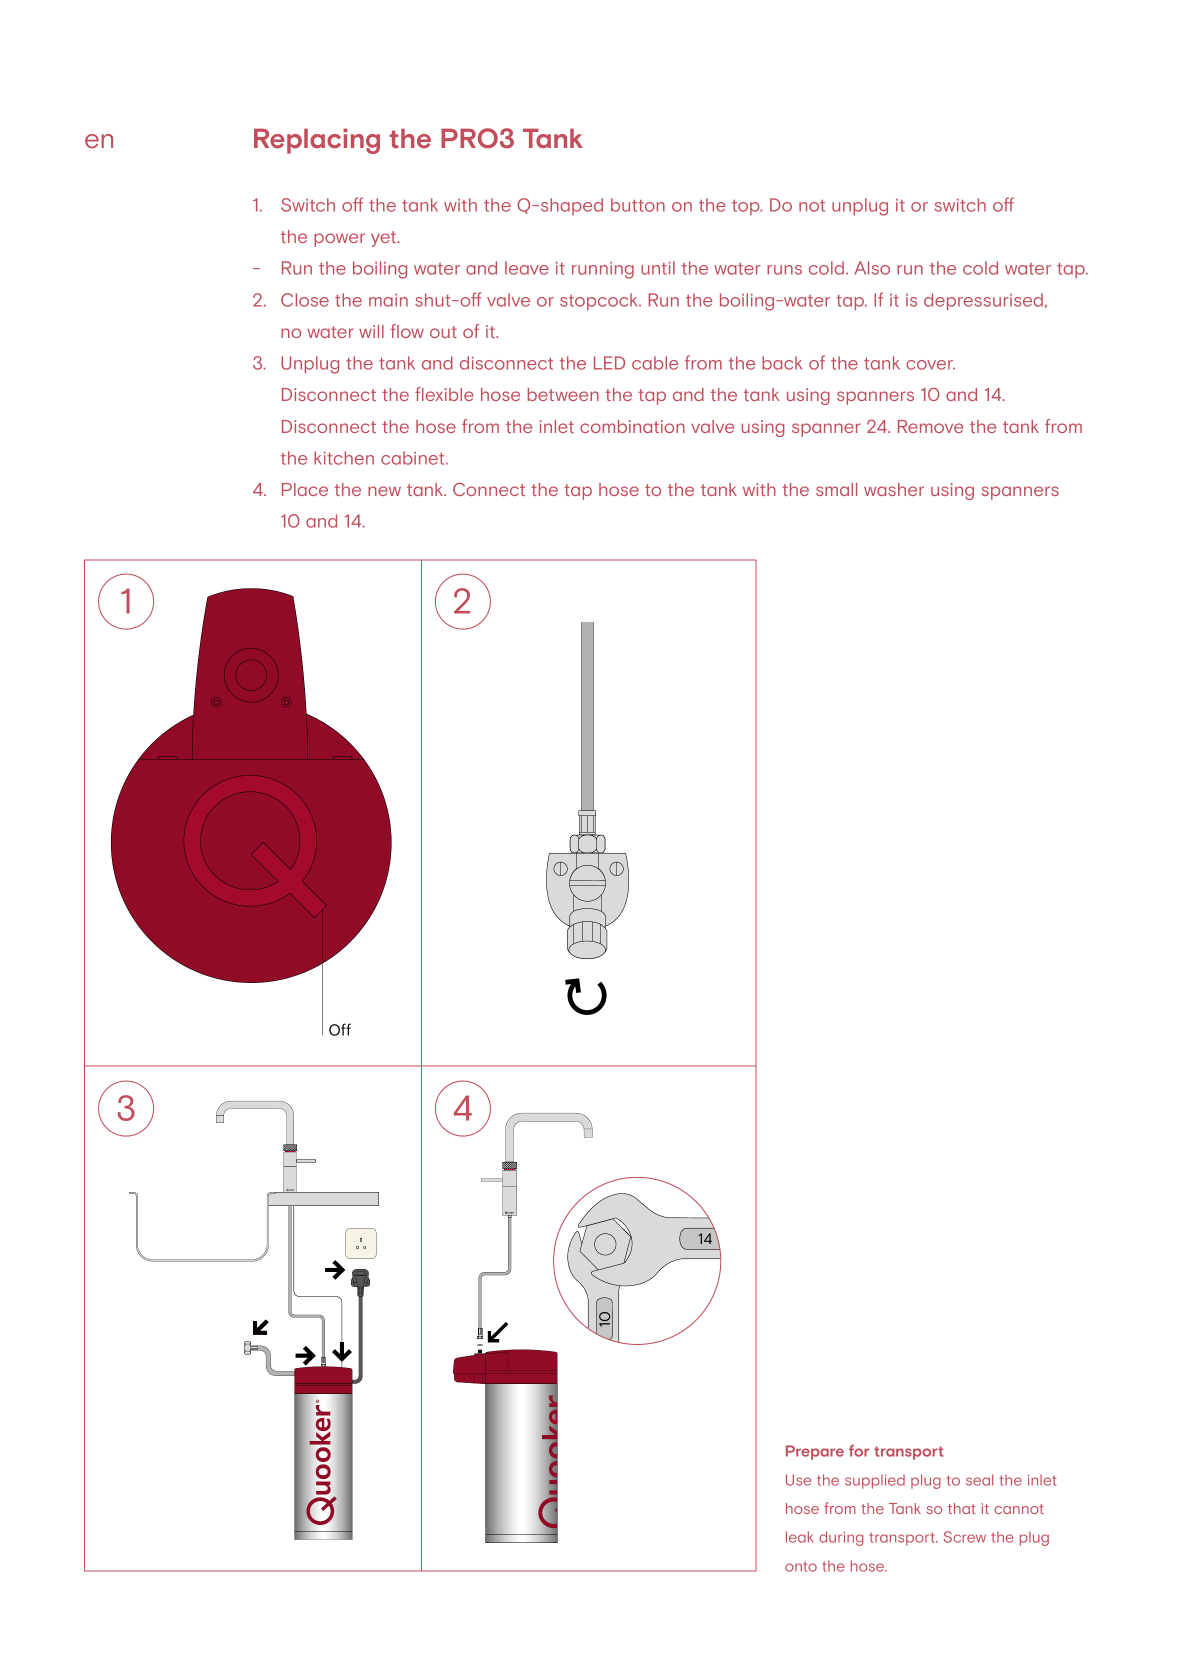 This document has width=1177, height=1664. I want to click on until, so click(658, 268).
